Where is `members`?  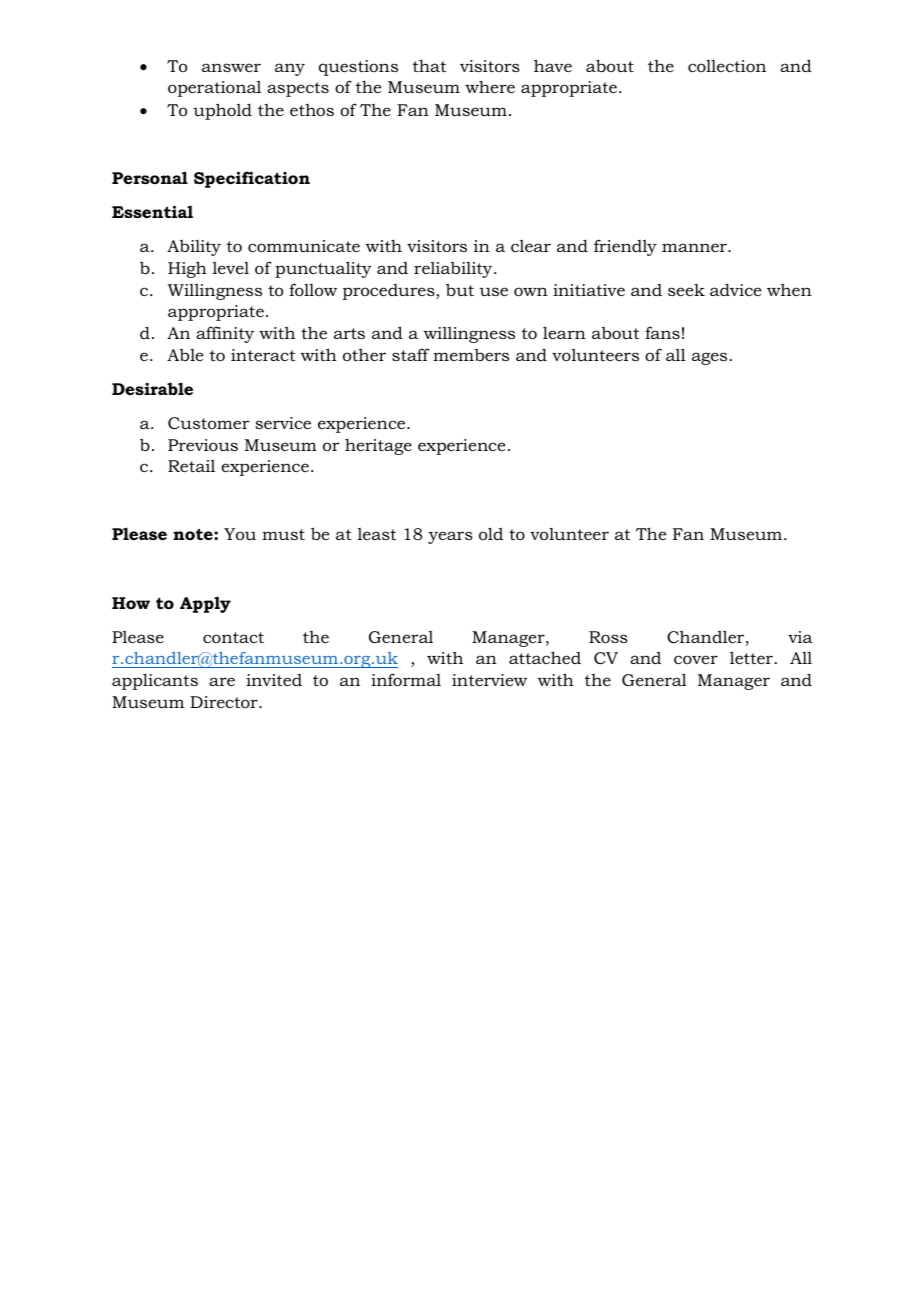
members is located at coordinates (471, 355).
